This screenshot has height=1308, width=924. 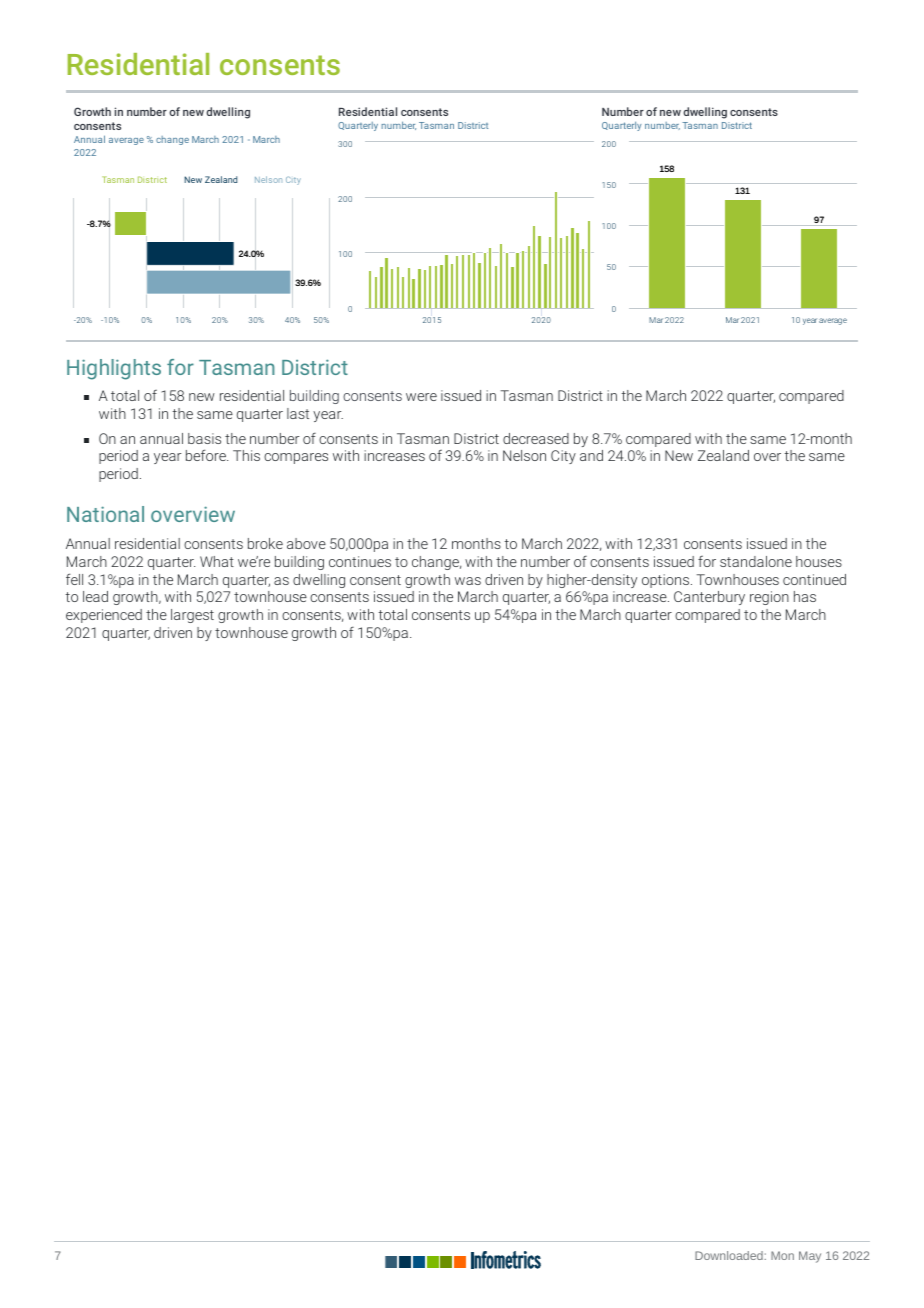 I want to click on Highlights, so click(x=114, y=369).
